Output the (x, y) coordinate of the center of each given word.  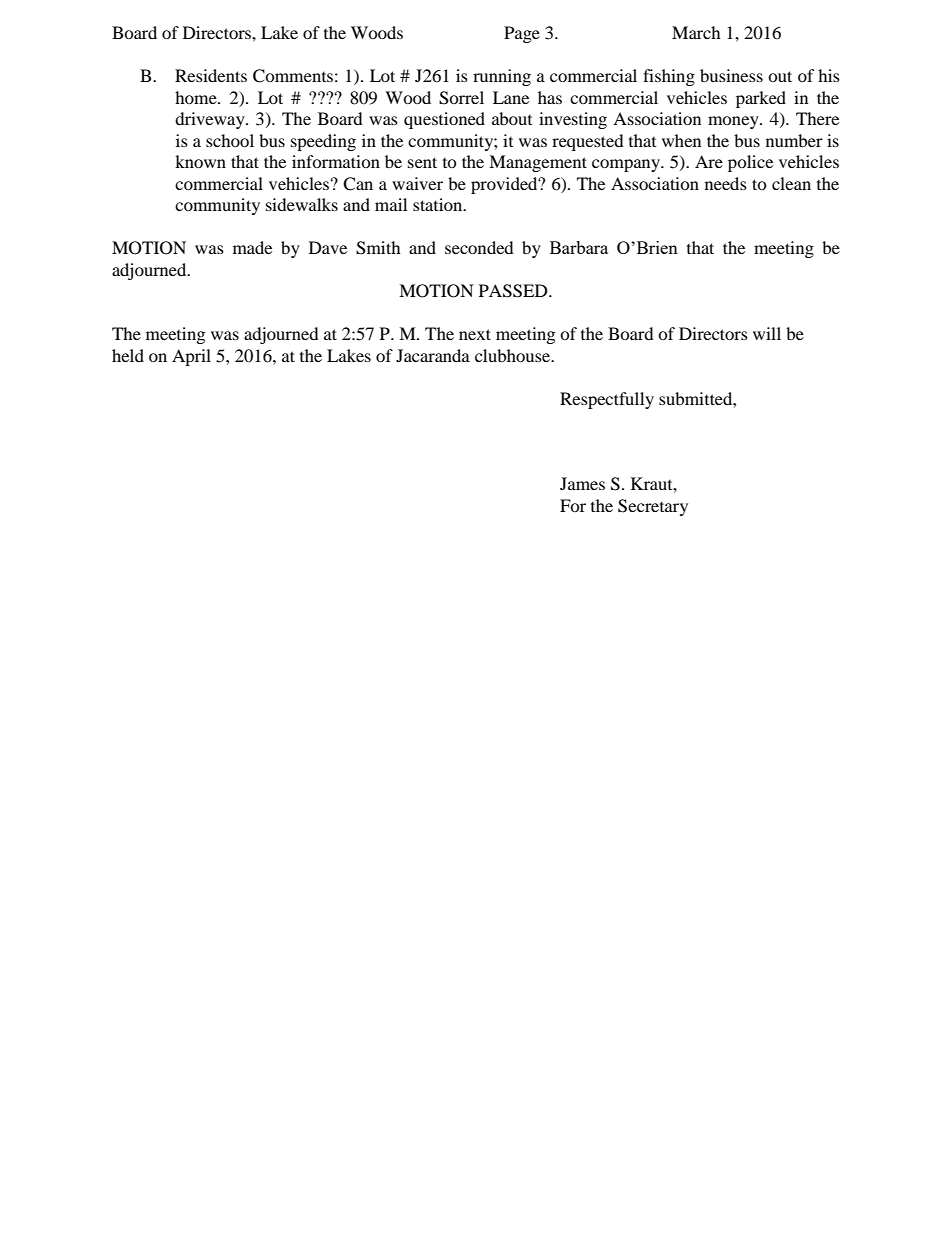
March (696, 32)
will (767, 333)
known (200, 161)
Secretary (653, 507)
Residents (211, 75)
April (191, 357)
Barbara (579, 247)
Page (522, 34)
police (750, 163)
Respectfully (607, 400)
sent (422, 162)
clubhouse (514, 355)
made (252, 247)
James (582, 483)
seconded (479, 247)
